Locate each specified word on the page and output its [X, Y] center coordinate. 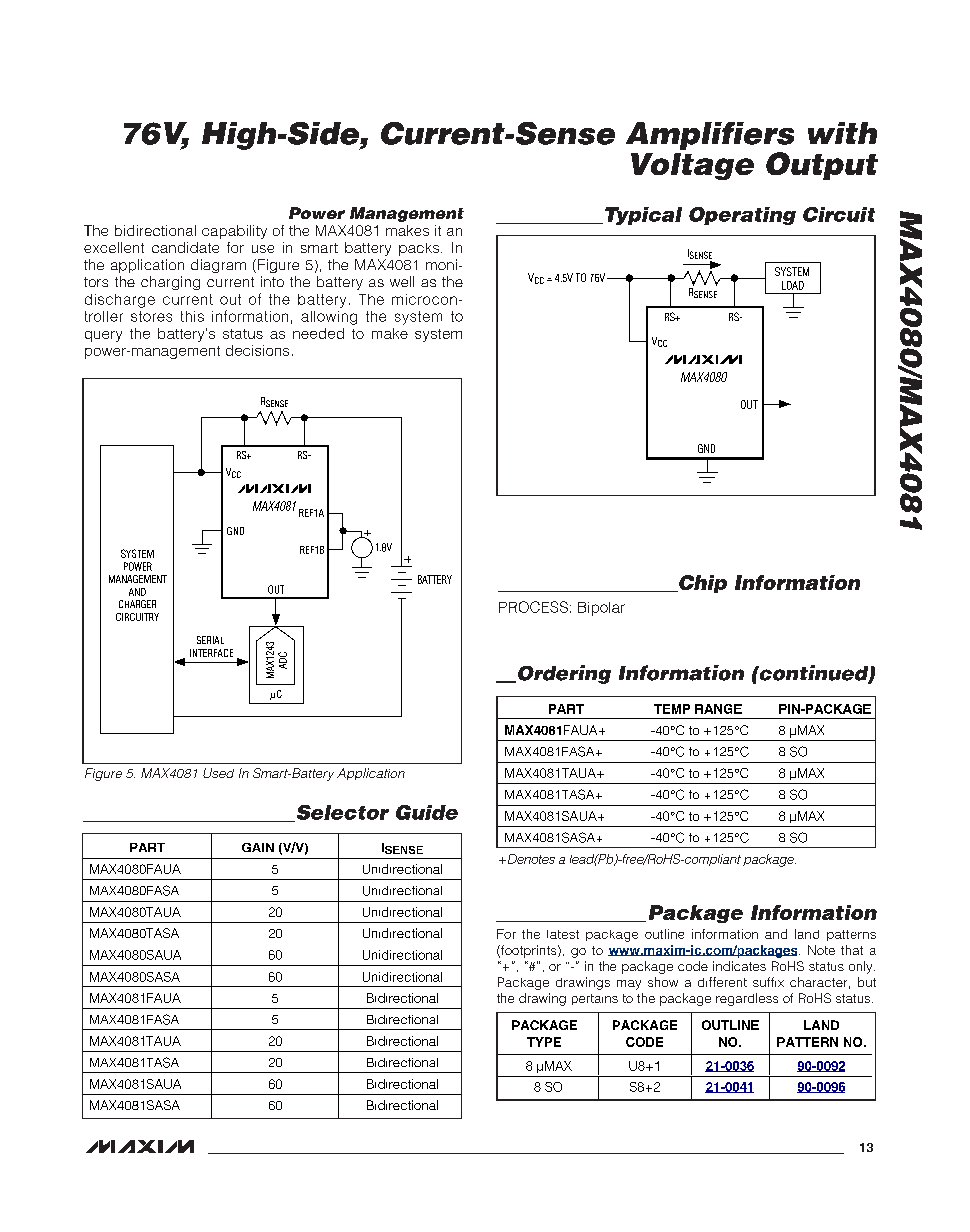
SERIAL [210, 640]
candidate [185, 247]
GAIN [258, 847]
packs [420, 249]
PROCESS [533, 607]
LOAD [793, 285]
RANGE [718, 709]
